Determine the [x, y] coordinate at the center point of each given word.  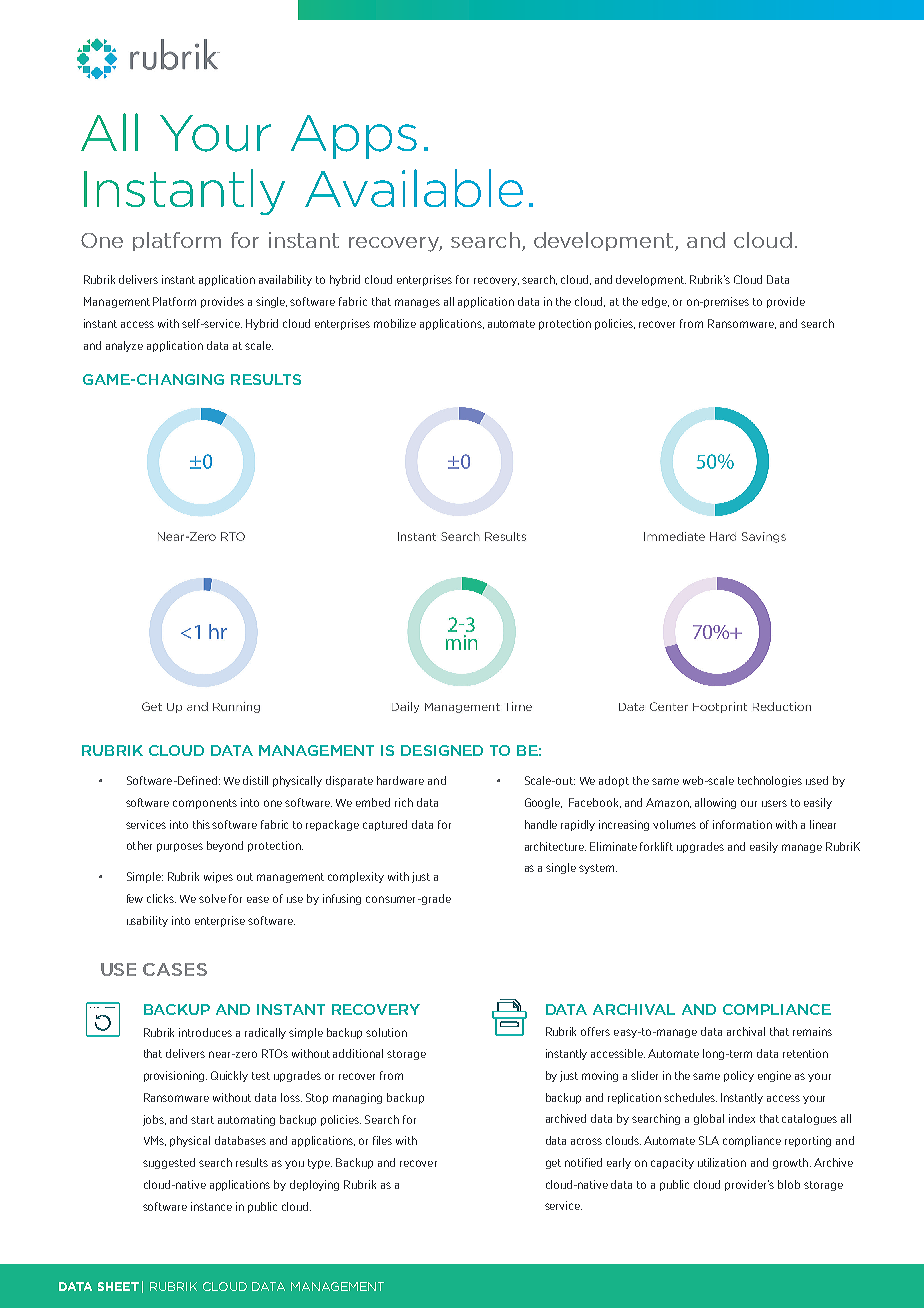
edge [655, 302]
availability [285, 280]
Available [414, 188]
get [553, 1164]
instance [211, 1206]
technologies [770, 781]
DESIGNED [442, 750]
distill [255, 780]
